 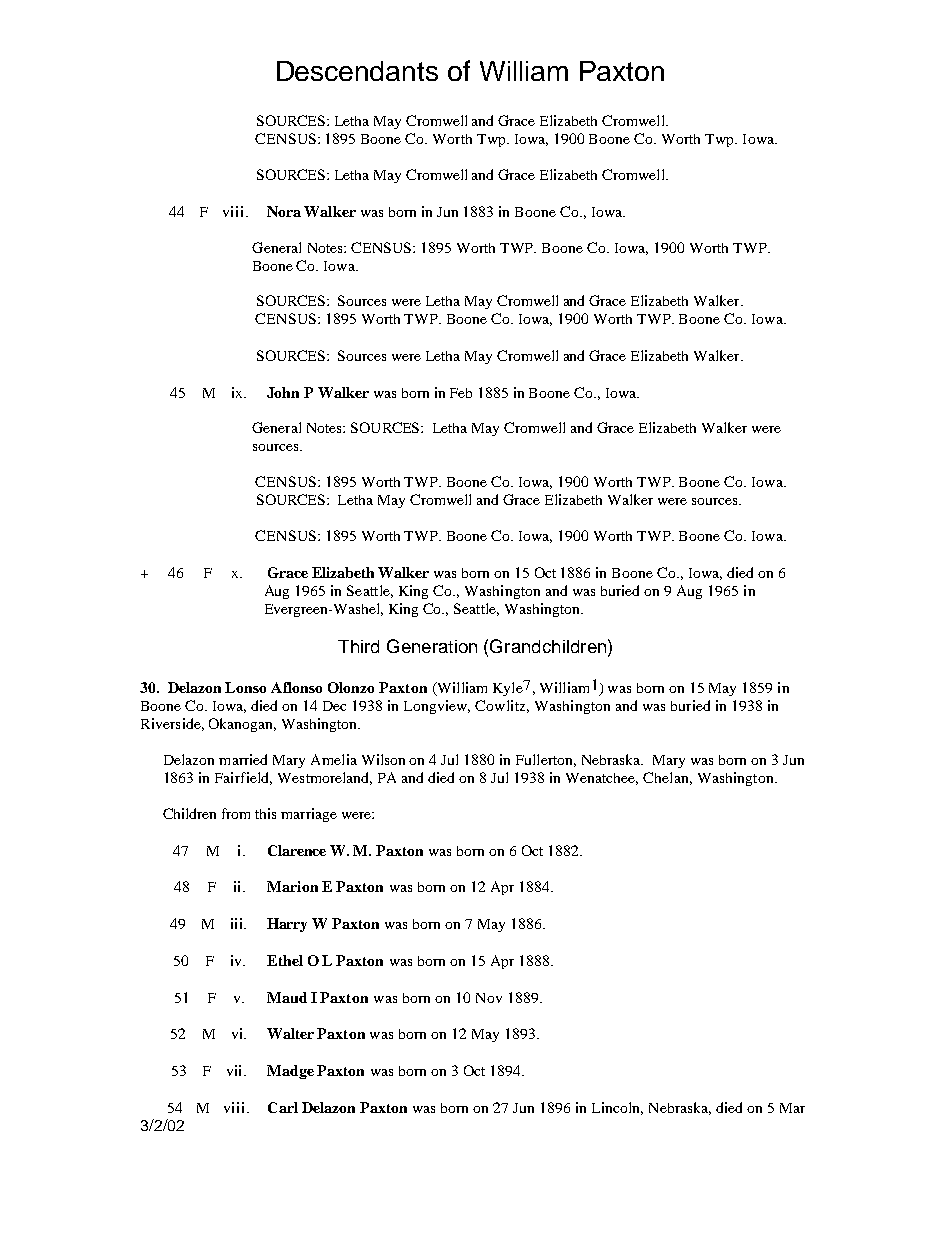 I want to click on Wenatchee, so click(x=602, y=779).
